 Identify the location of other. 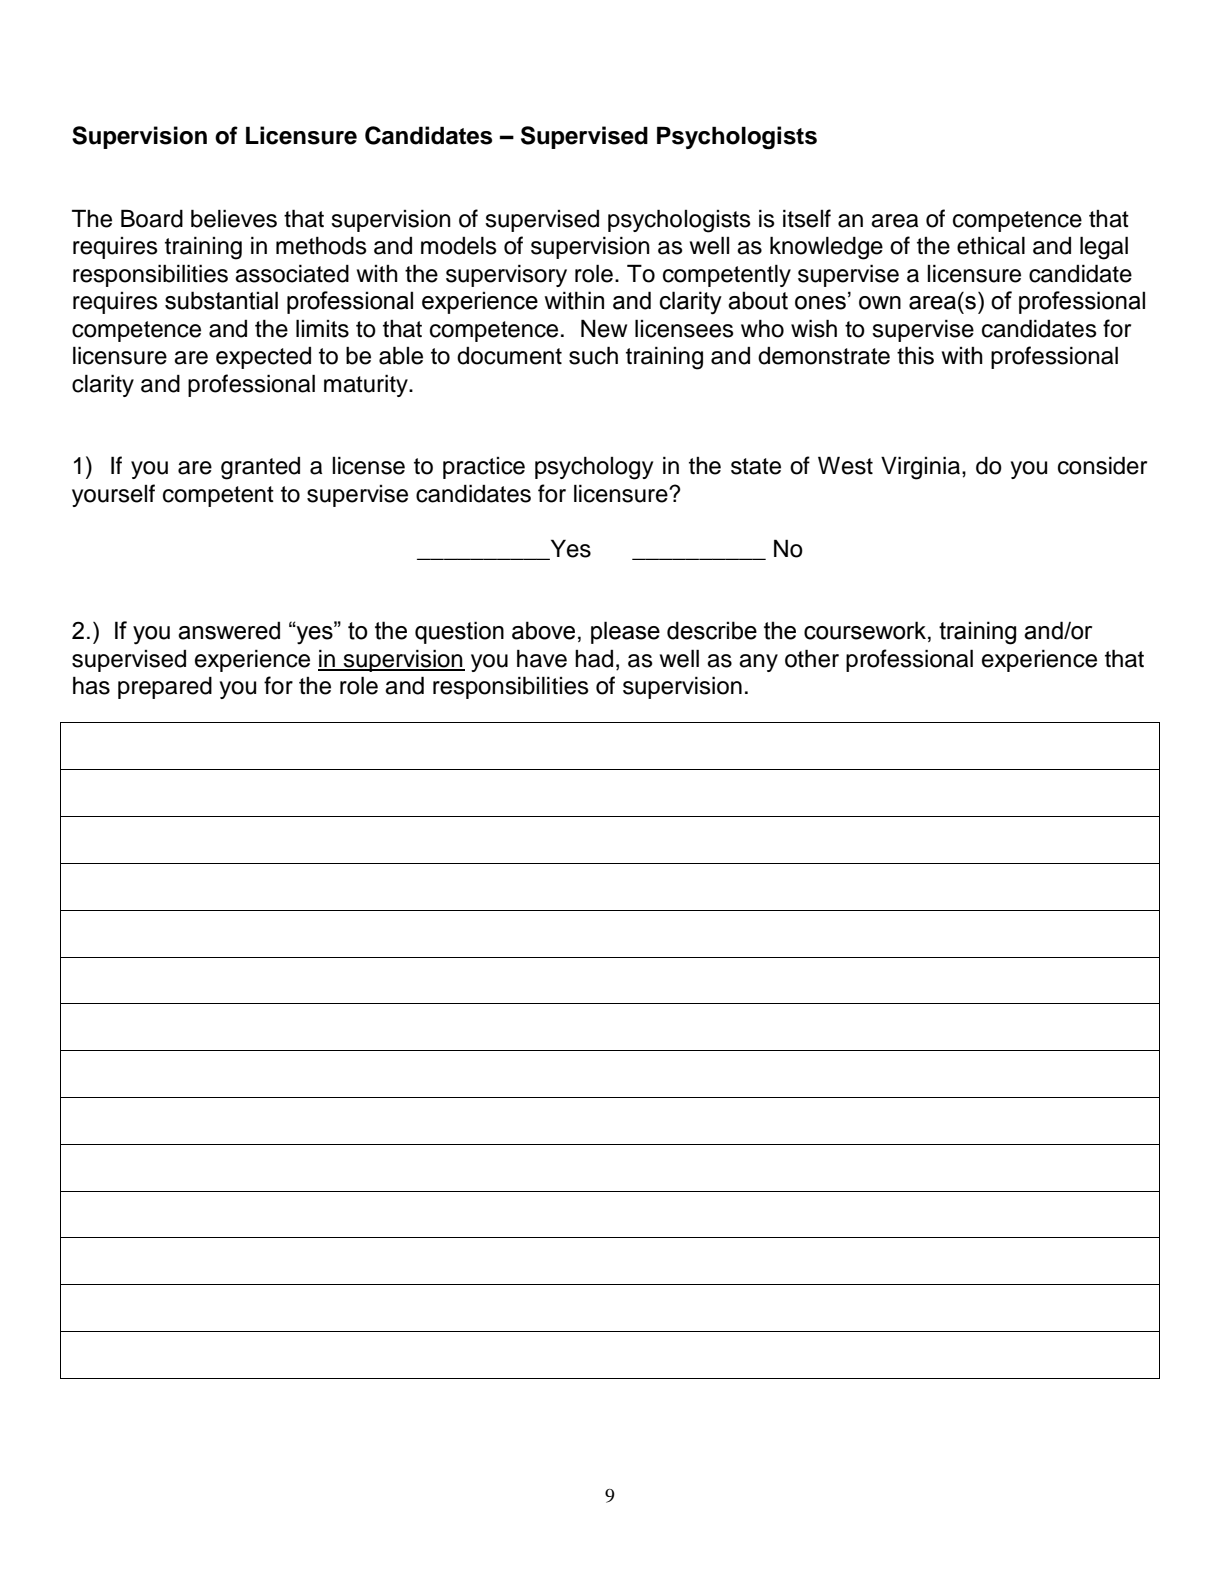
(812, 658).
